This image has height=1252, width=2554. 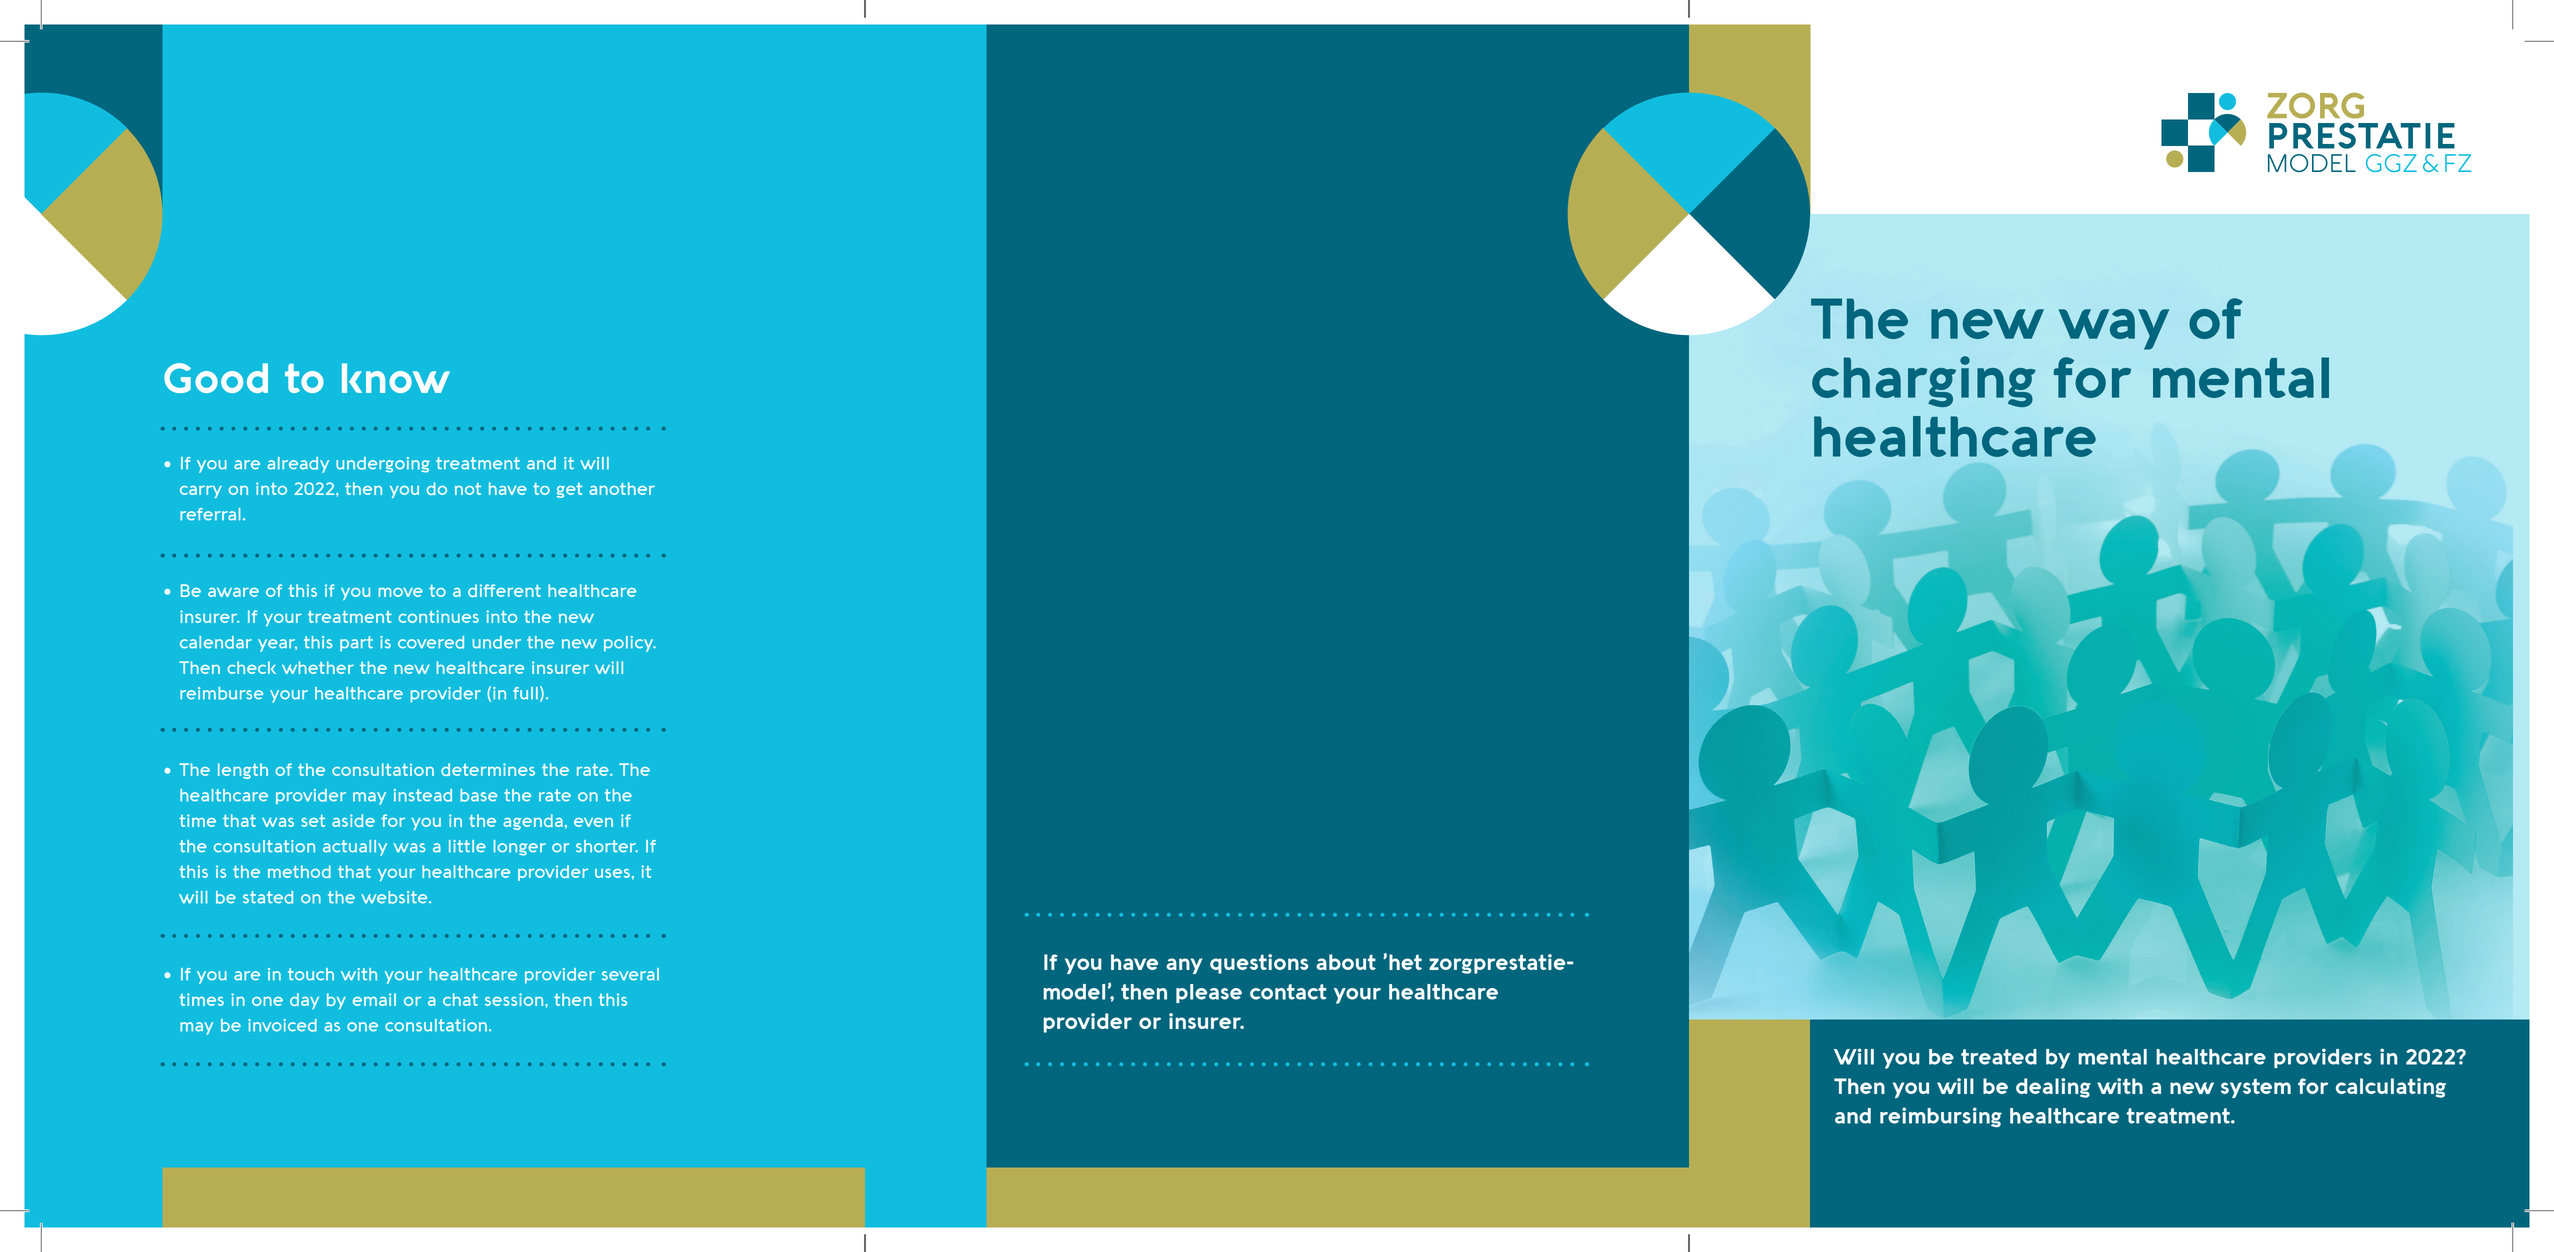 I want to click on please, so click(x=1209, y=993).
